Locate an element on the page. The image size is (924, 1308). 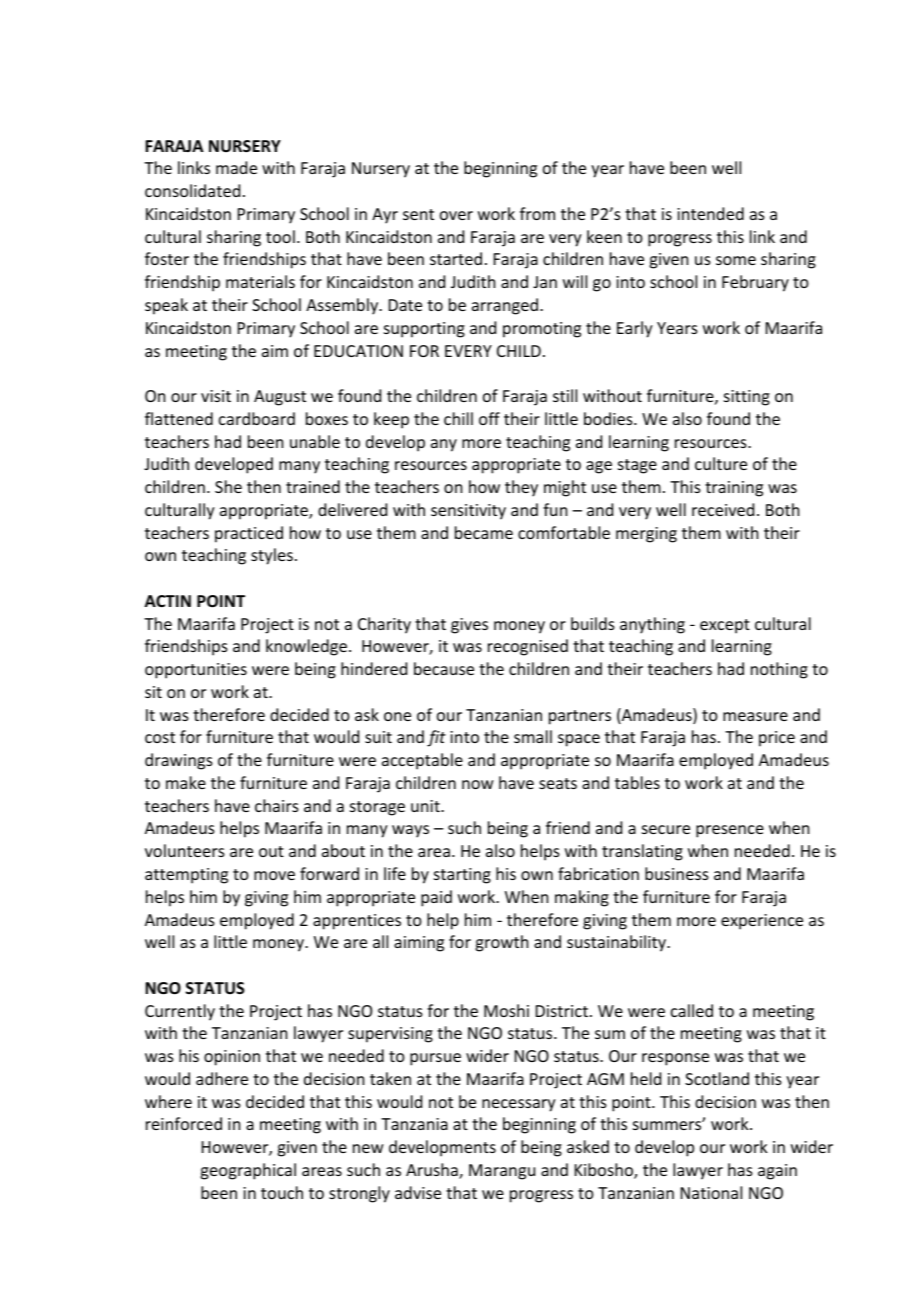
intended is located at coordinates (710, 213).
